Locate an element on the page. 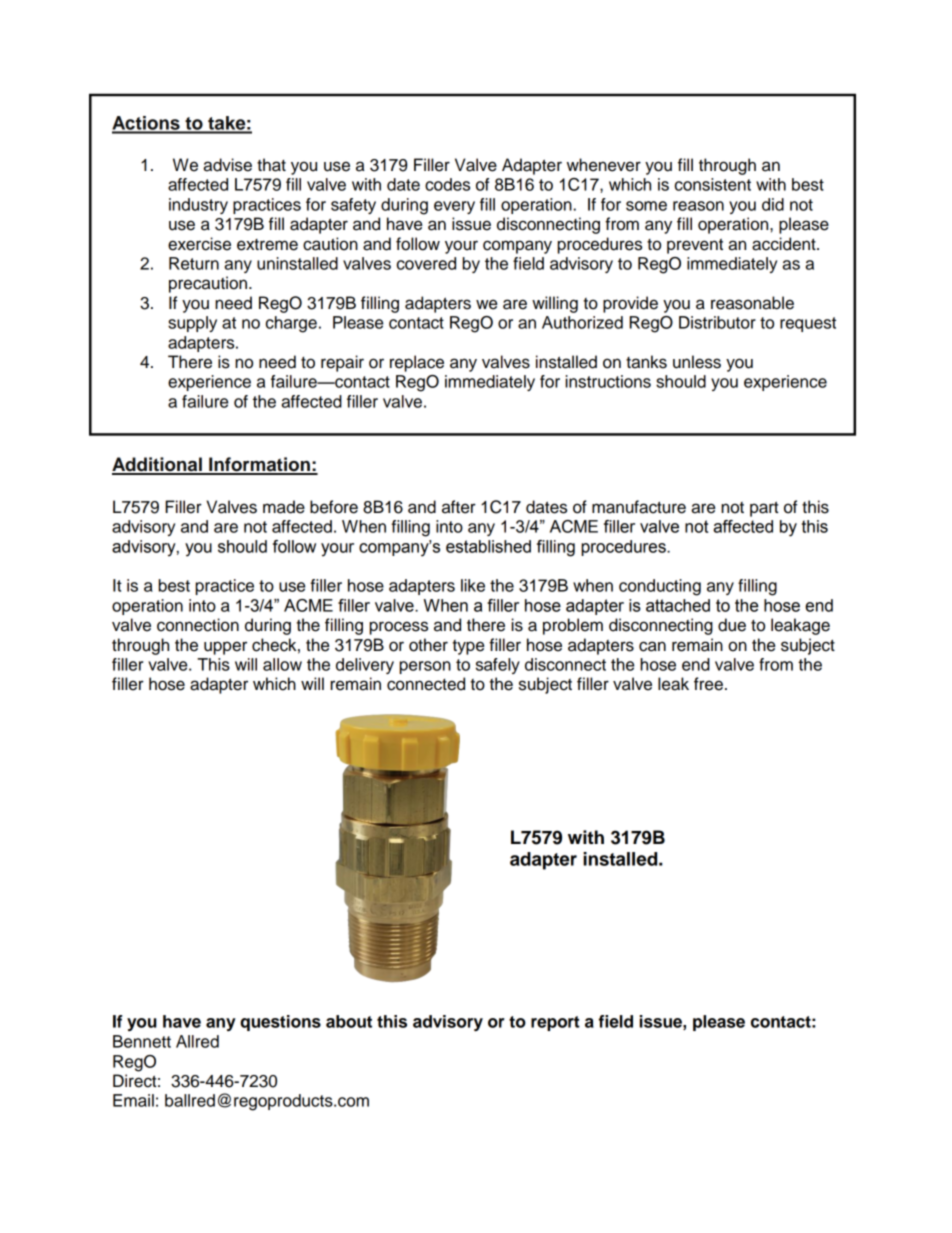 This image has width=952, height=1233. free is located at coordinates (708, 684).
